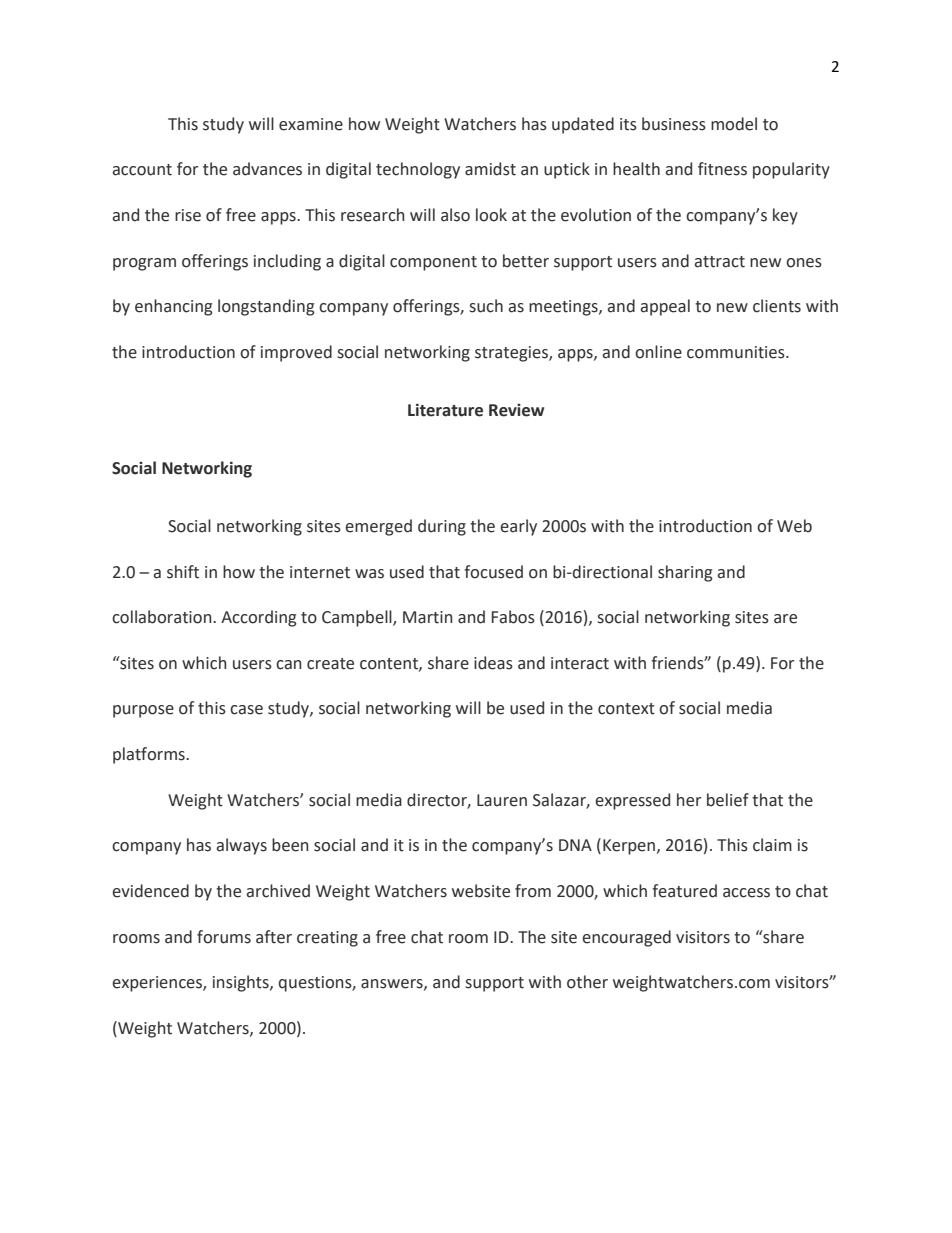  Describe the element at coordinates (224, 937) in the screenshot. I see `forums` at that location.
